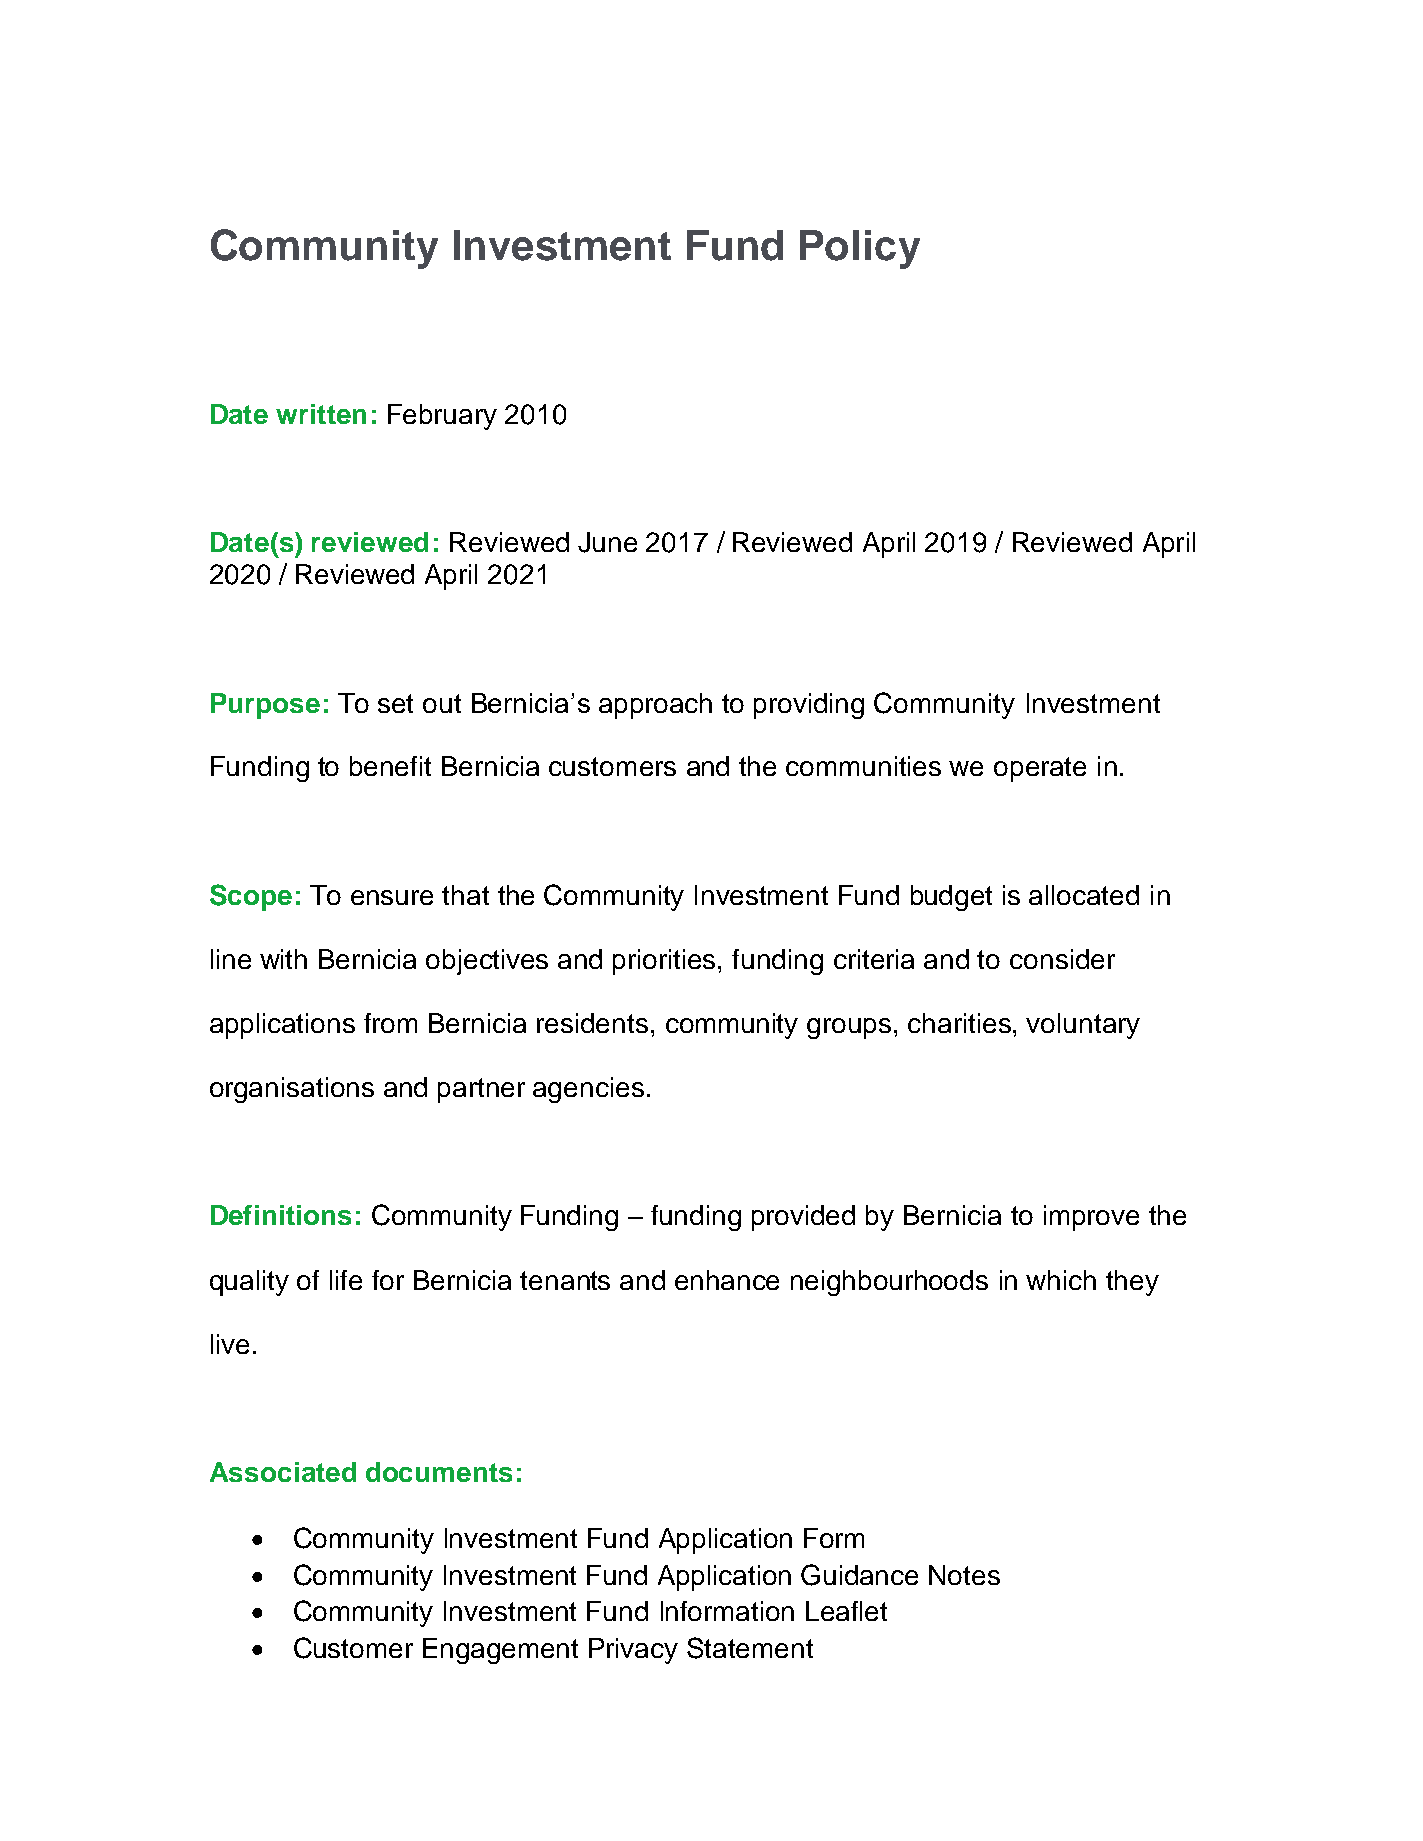 The height and width of the screenshot is (1841, 1423). Describe the element at coordinates (321, 414) in the screenshot. I see `written` at that location.
